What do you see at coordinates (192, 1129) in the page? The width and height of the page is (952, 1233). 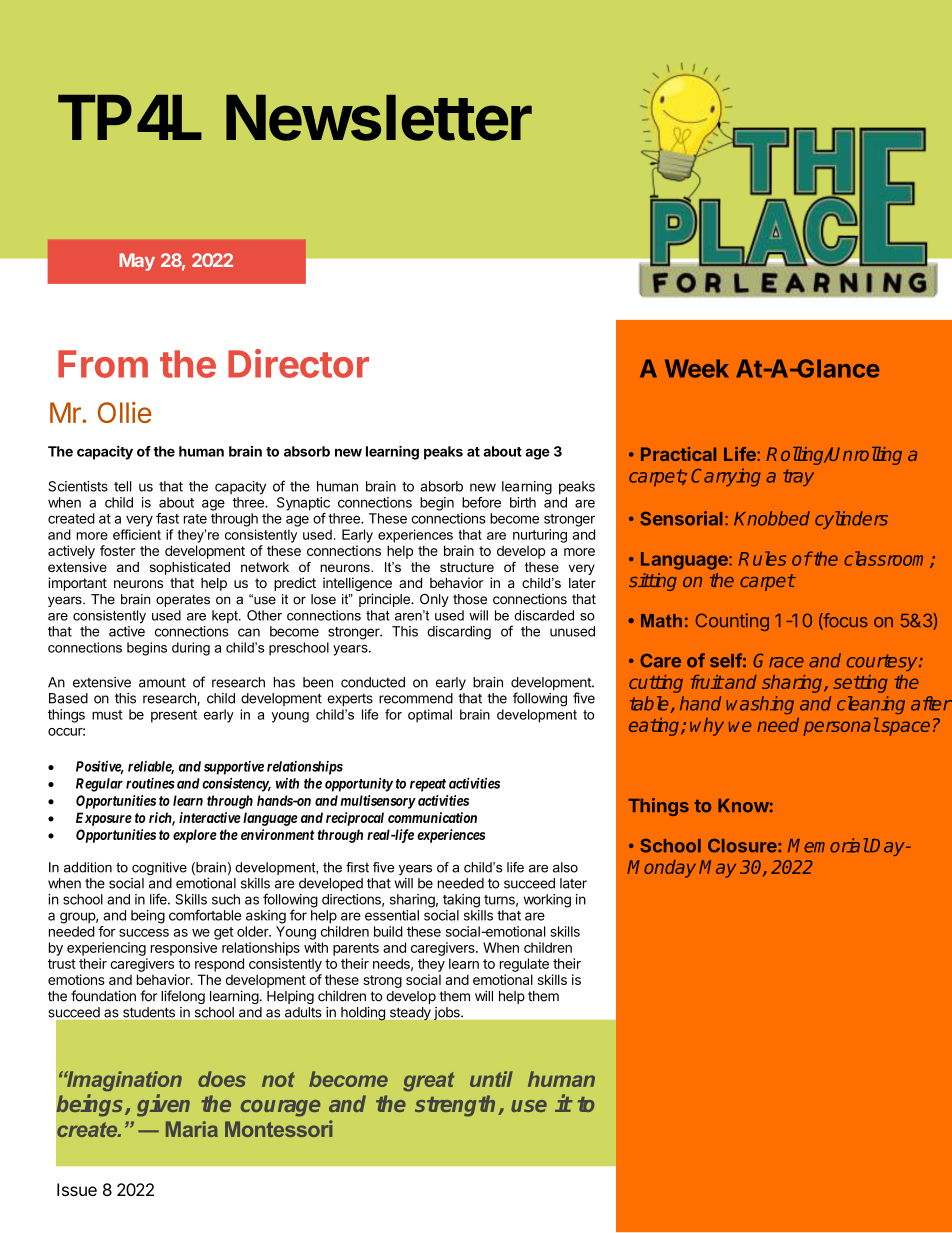 I see `Maria` at bounding box center [192, 1129].
